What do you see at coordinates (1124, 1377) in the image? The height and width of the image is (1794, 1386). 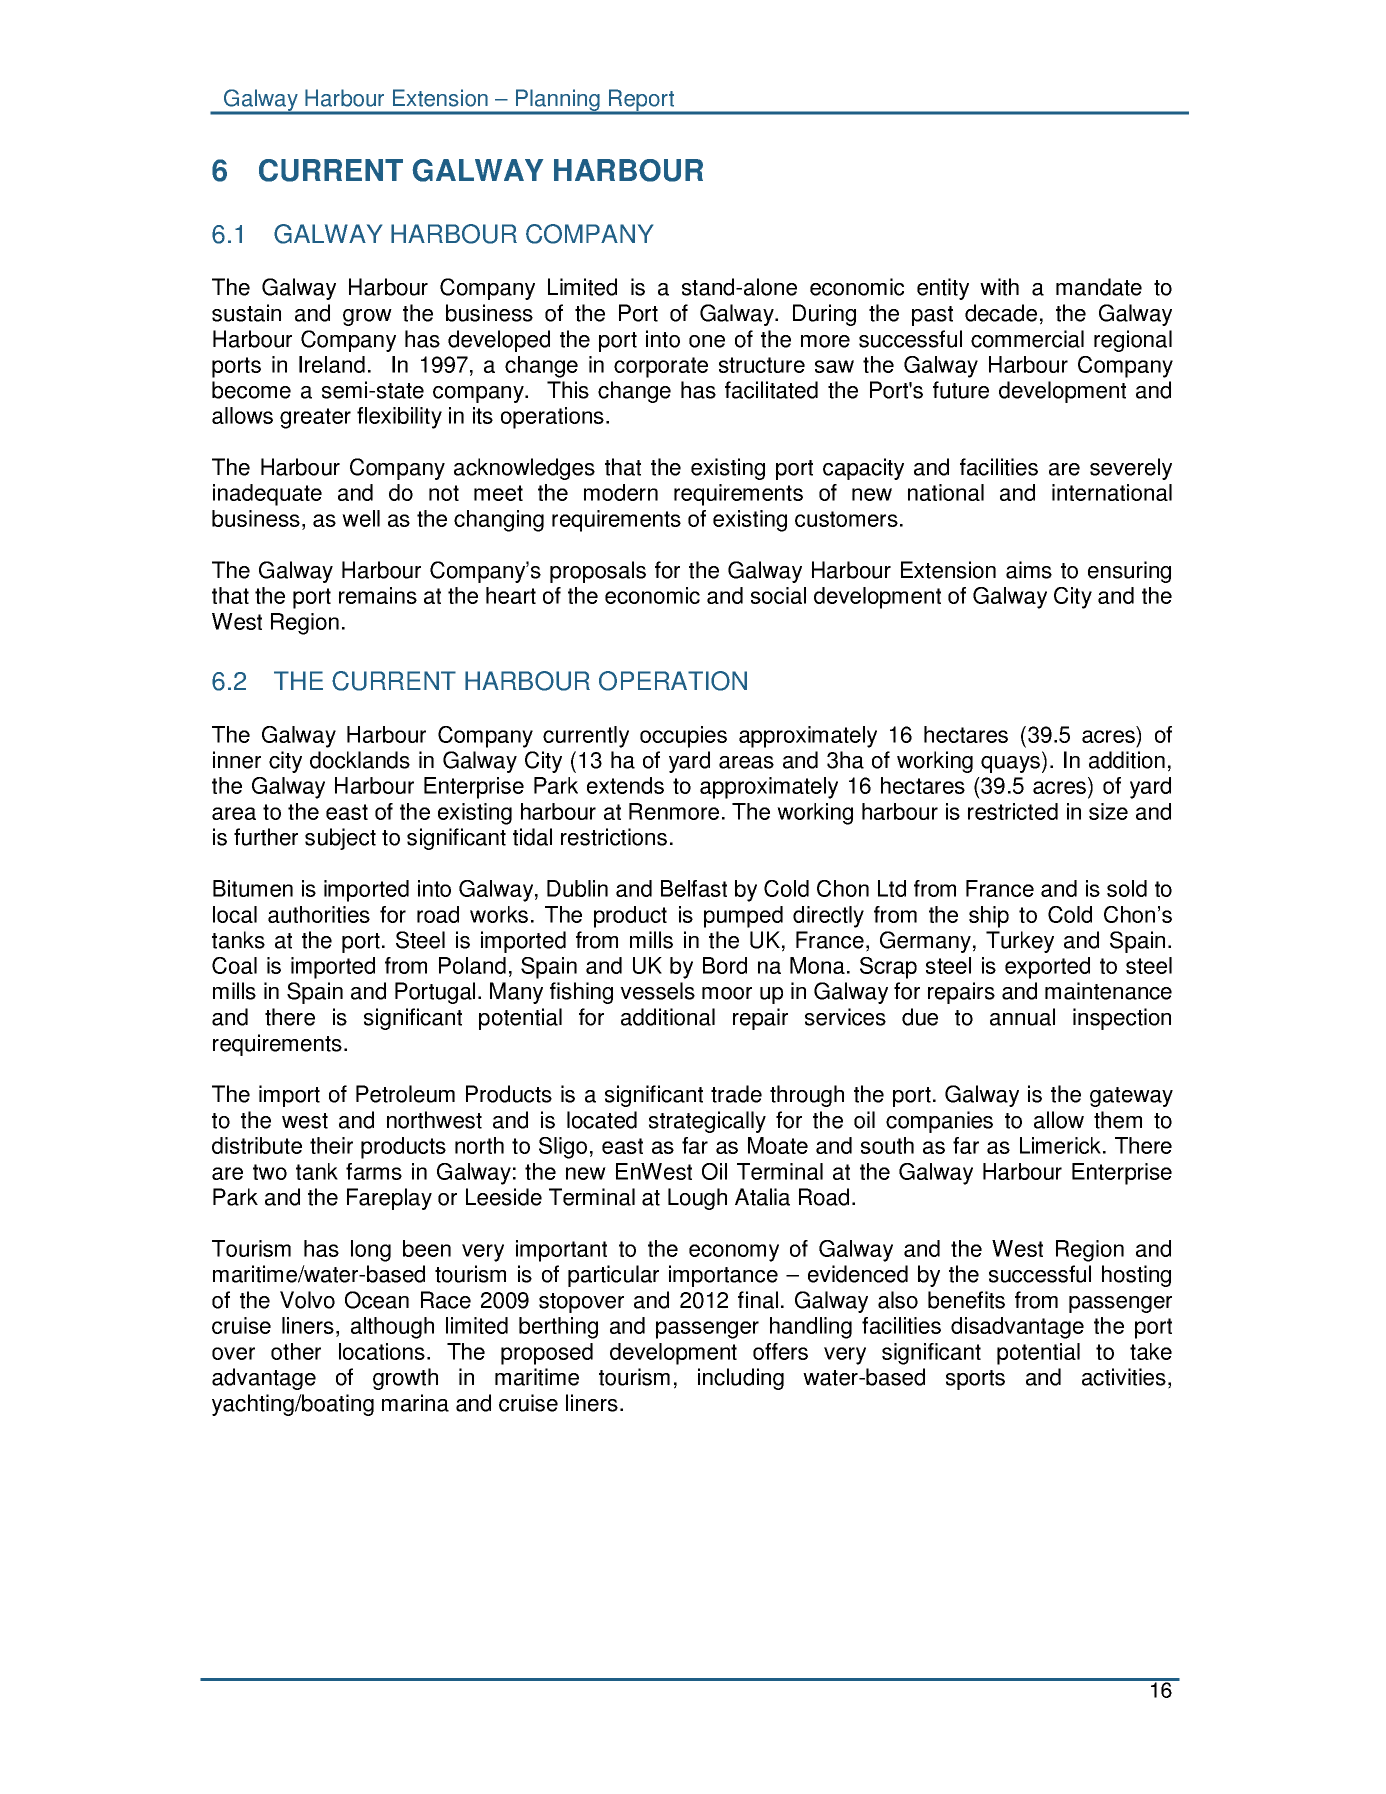 I see `activities` at bounding box center [1124, 1377].
